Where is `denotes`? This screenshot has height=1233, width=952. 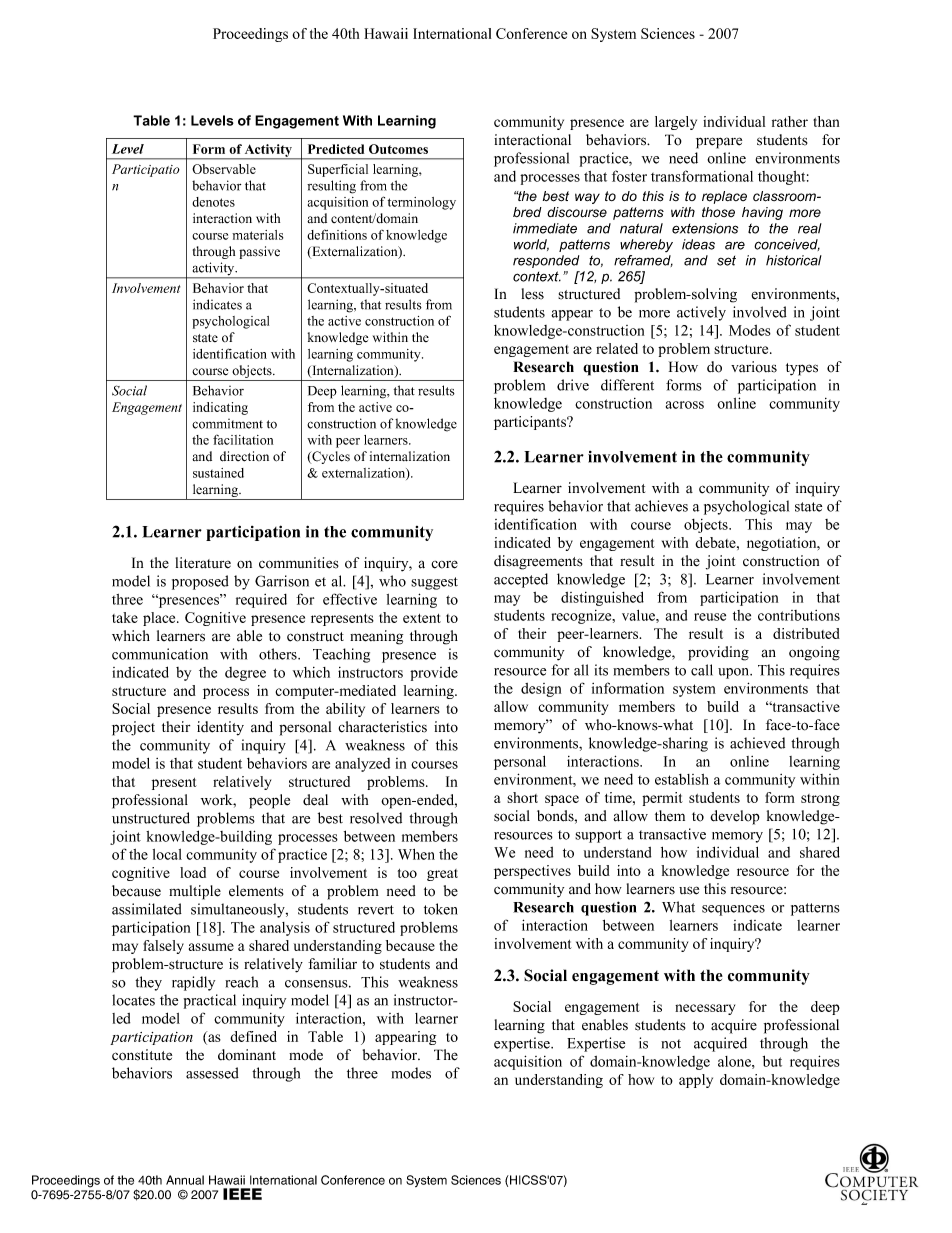 denotes is located at coordinates (213, 202).
